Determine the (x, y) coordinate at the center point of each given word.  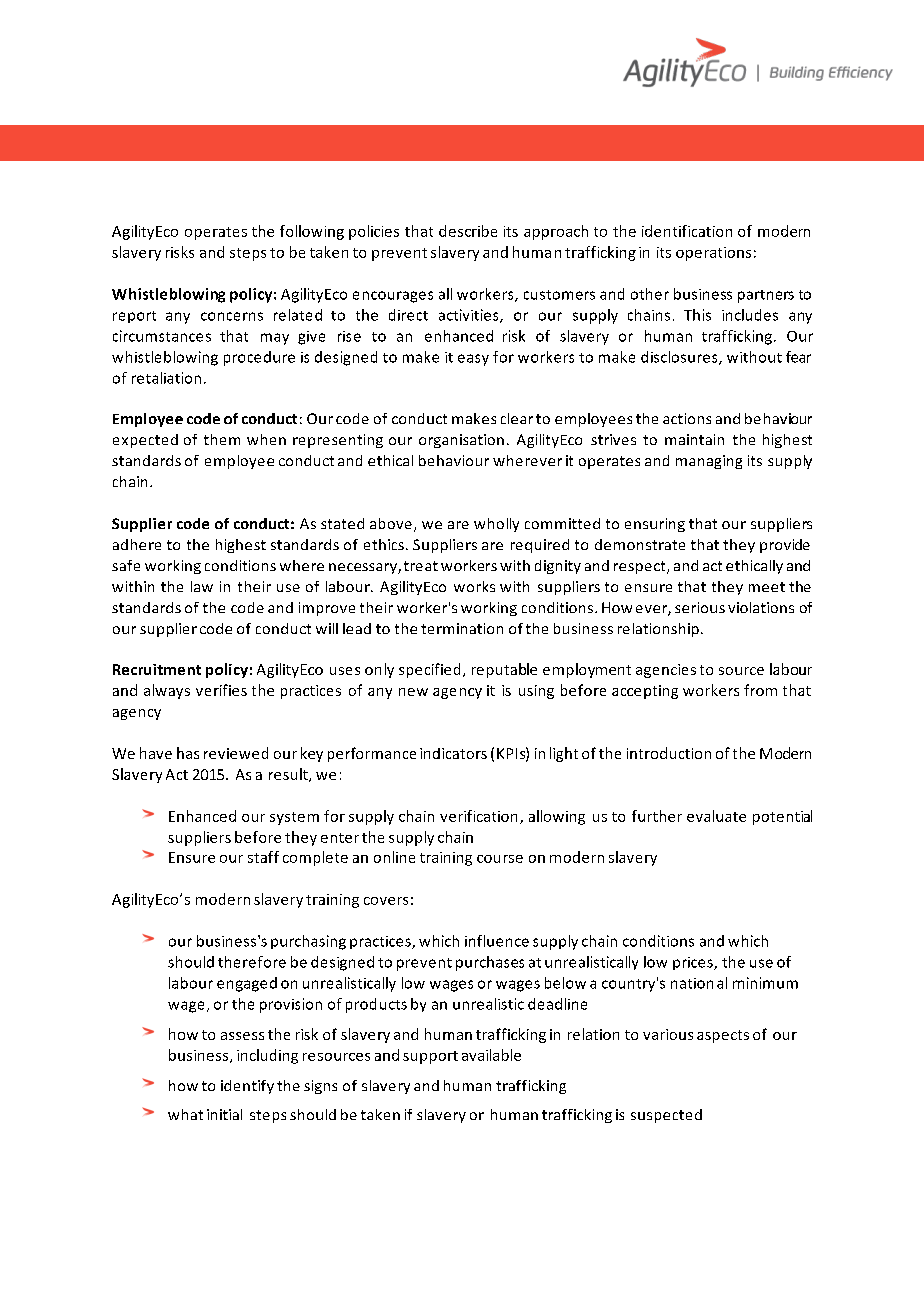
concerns (232, 316)
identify (247, 1087)
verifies (221, 690)
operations (713, 254)
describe (468, 231)
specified (429, 670)
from (760, 690)
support (430, 1057)
